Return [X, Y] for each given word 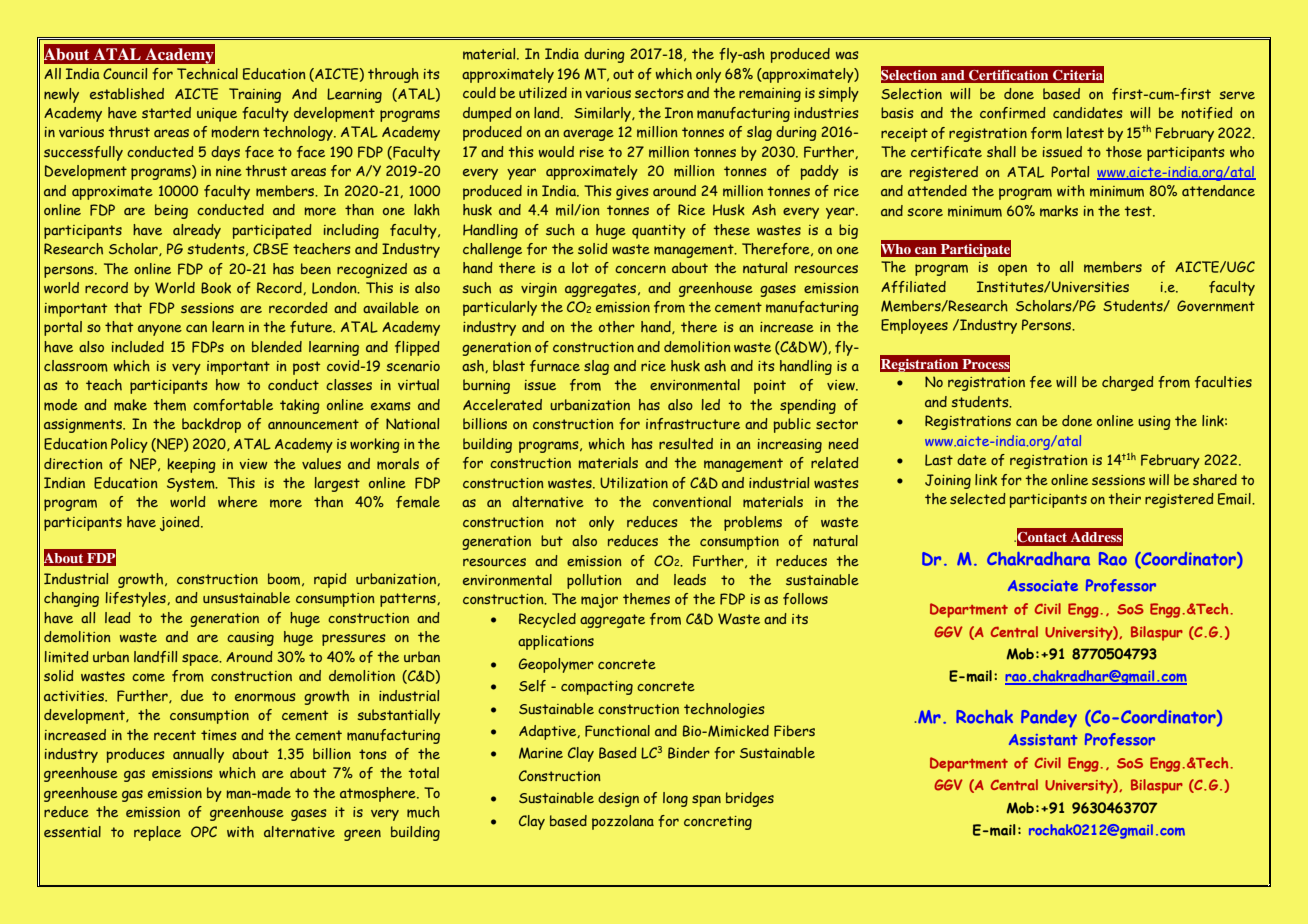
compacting [597, 688]
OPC [204, 831]
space [201, 660]
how [228, 385]
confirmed [1013, 113]
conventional [692, 501]
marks [1059, 211]
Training [255, 95]
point [770, 387]
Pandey [1049, 719]
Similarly [603, 114]
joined [181, 523]
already [197, 231]
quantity [659, 232]
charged [1128, 383]
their [1124, 499]
